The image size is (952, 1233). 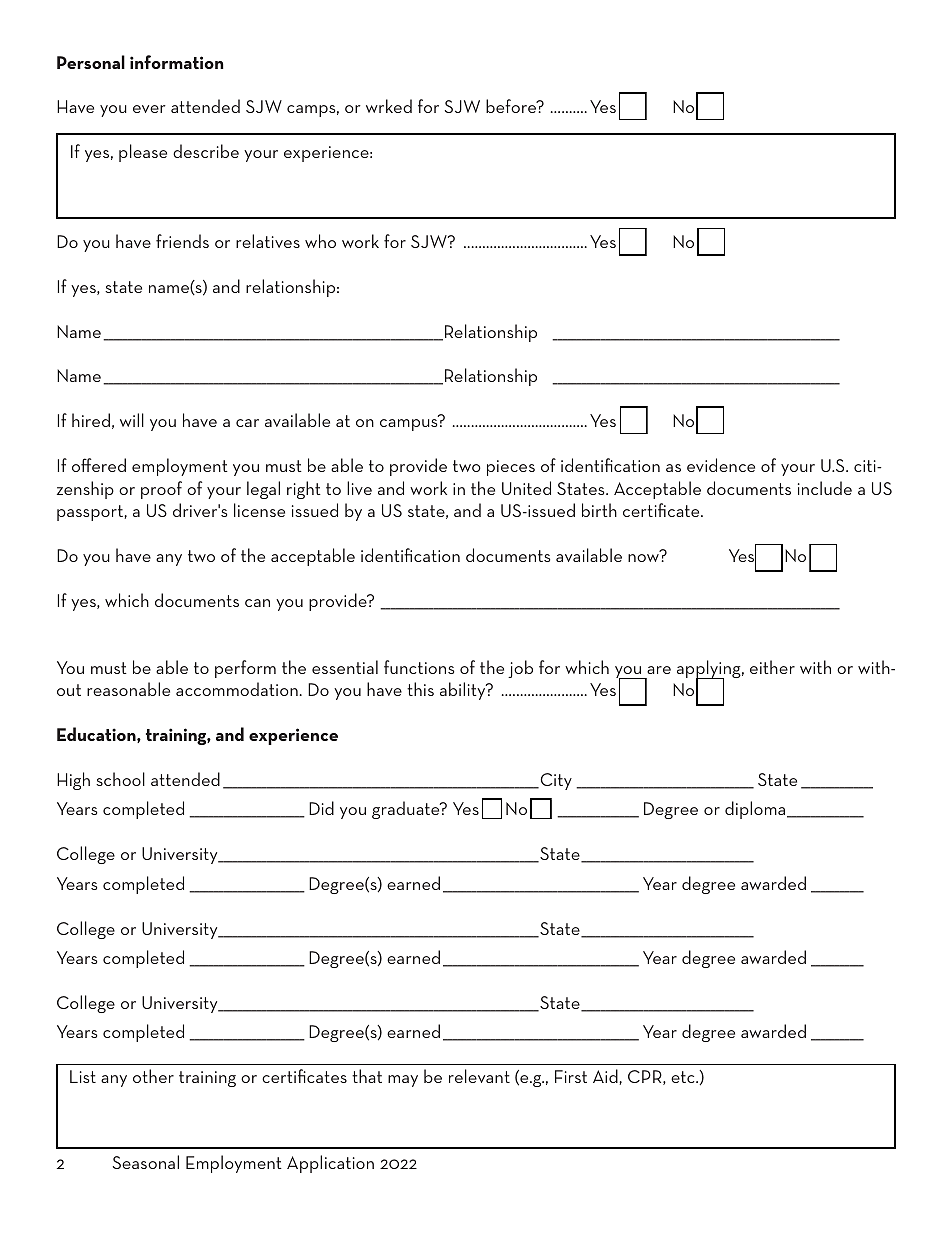 I want to click on who, so click(x=320, y=241).
